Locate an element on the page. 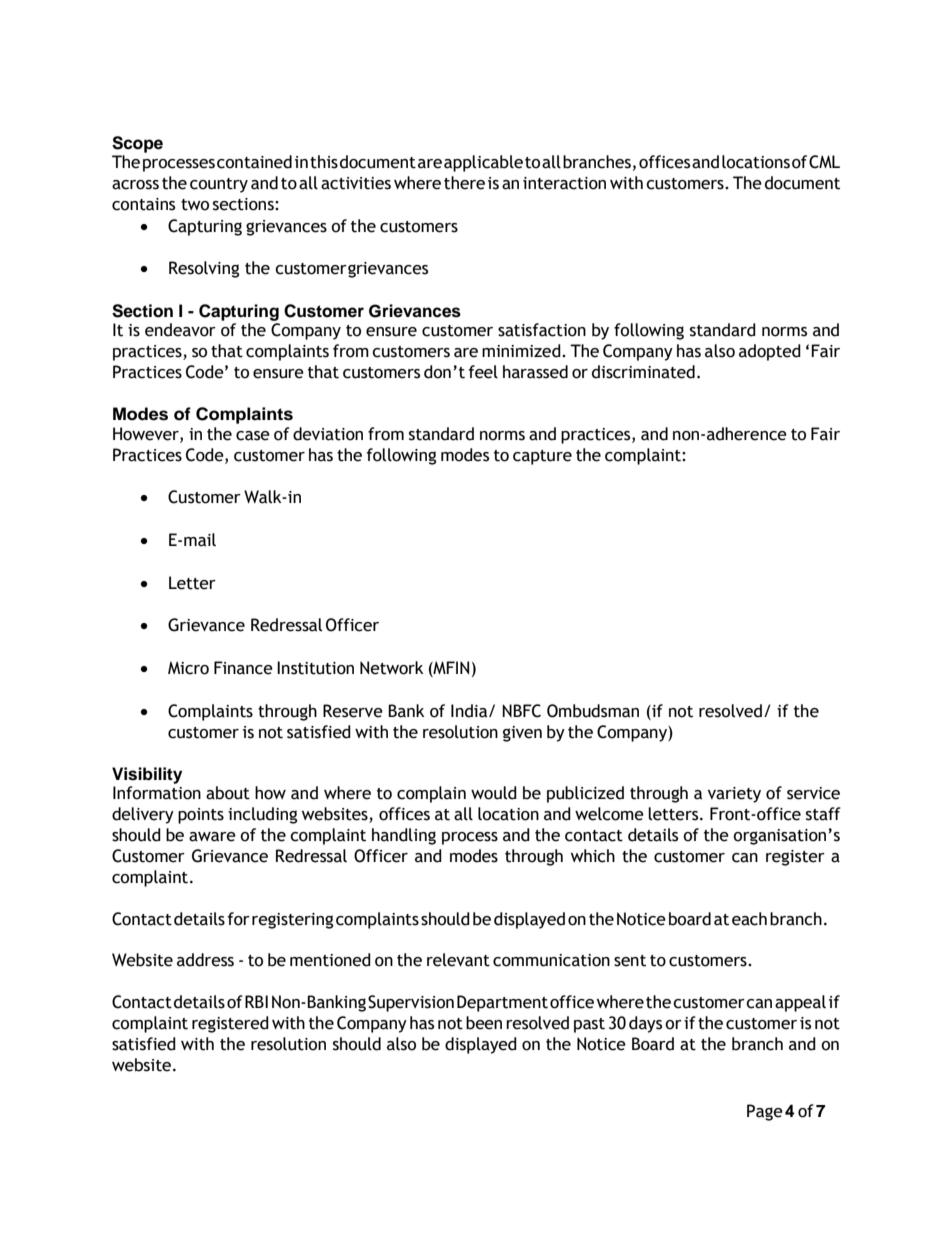 The height and width of the image is (1233, 952). adopted is located at coordinates (770, 352).
